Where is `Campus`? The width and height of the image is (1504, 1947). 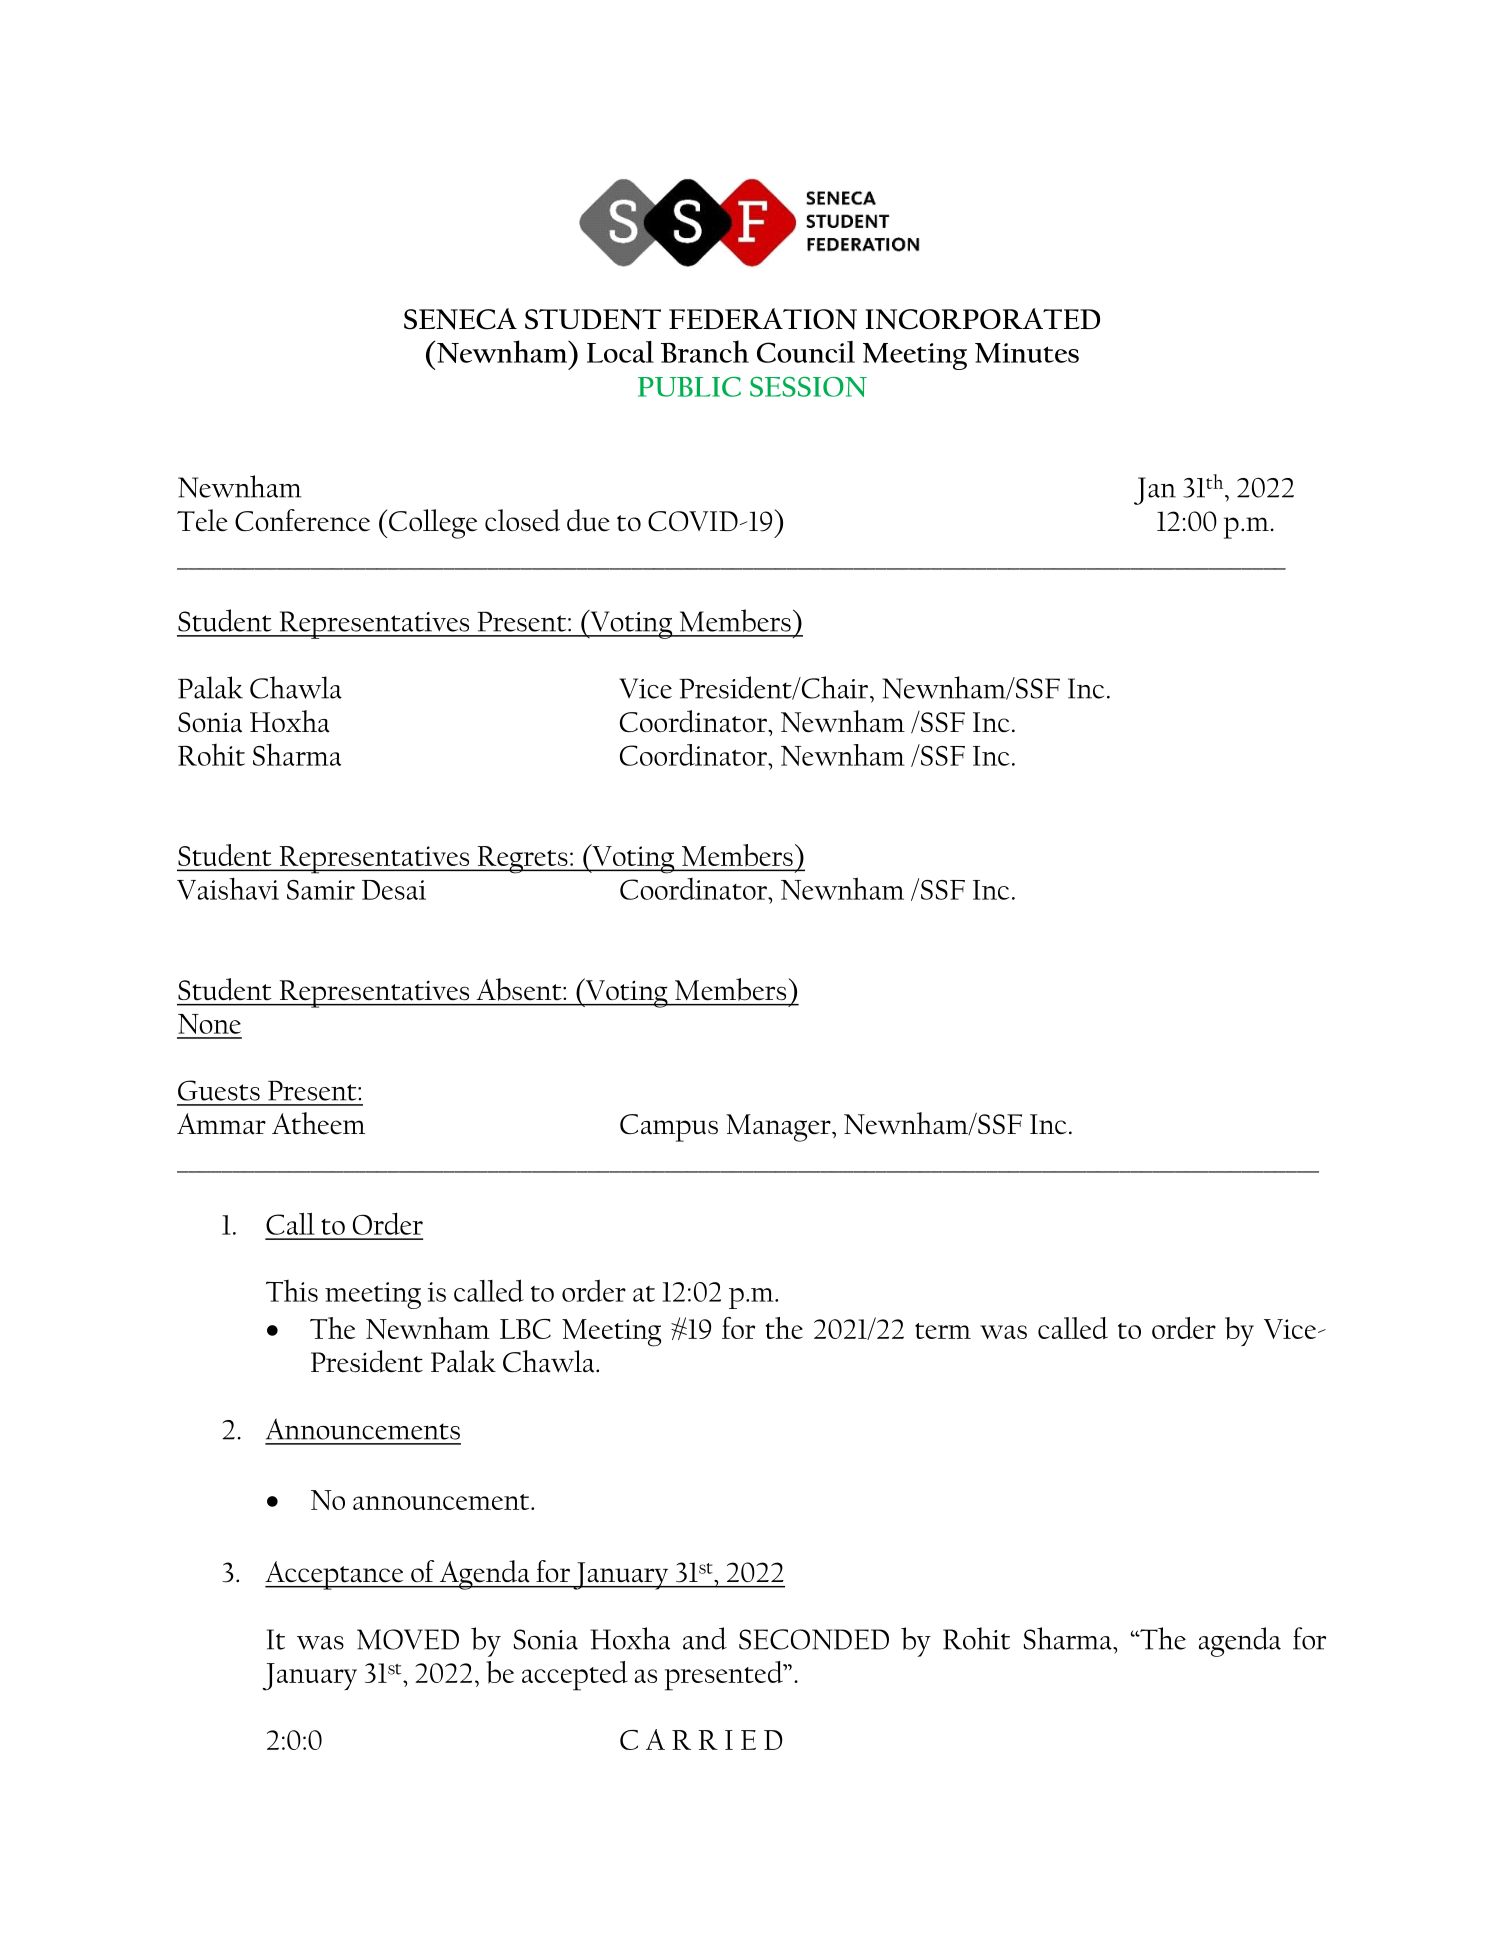 Campus is located at coordinates (669, 1128).
